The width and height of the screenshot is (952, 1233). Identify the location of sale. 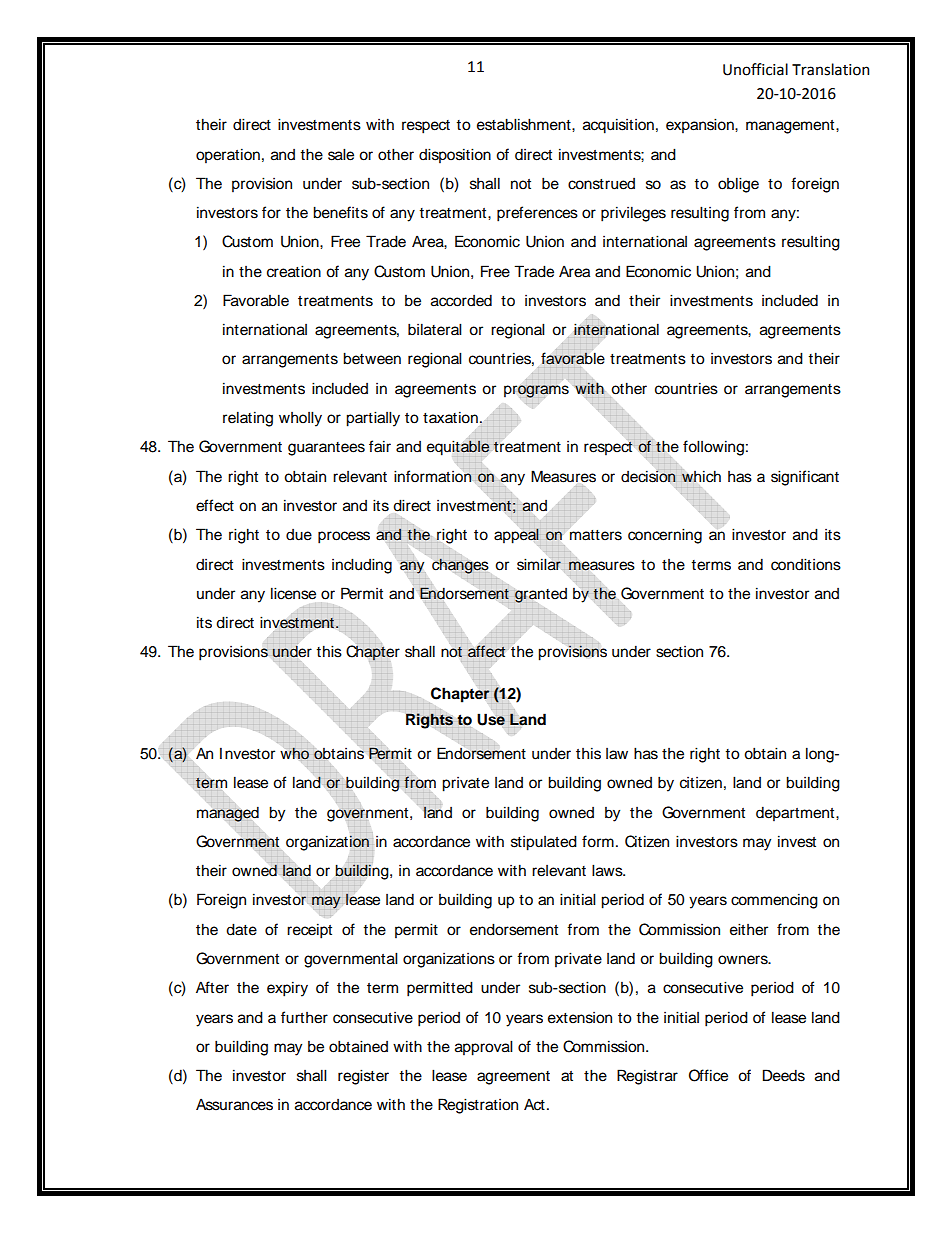
(341, 154).
